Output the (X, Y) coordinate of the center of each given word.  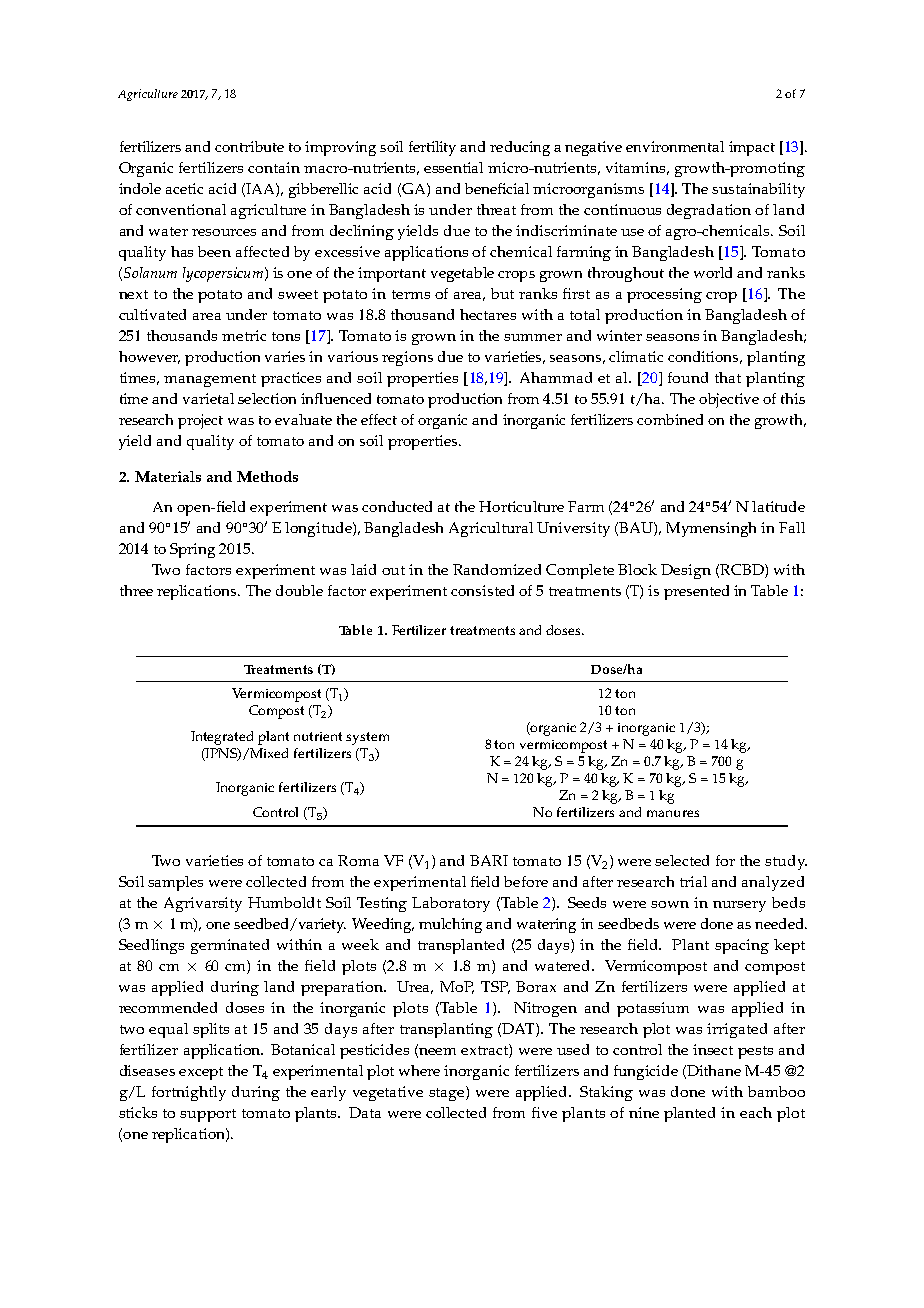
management (210, 380)
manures (673, 813)
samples (175, 883)
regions (407, 358)
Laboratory (451, 904)
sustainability (758, 190)
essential (453, 167)
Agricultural (491, 529)
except (201, 1073)
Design (686, 571)
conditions (705, 357)
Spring (192, 550)
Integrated (222, 738)
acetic (184, 188)
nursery (739, 906)
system (367, 738)
